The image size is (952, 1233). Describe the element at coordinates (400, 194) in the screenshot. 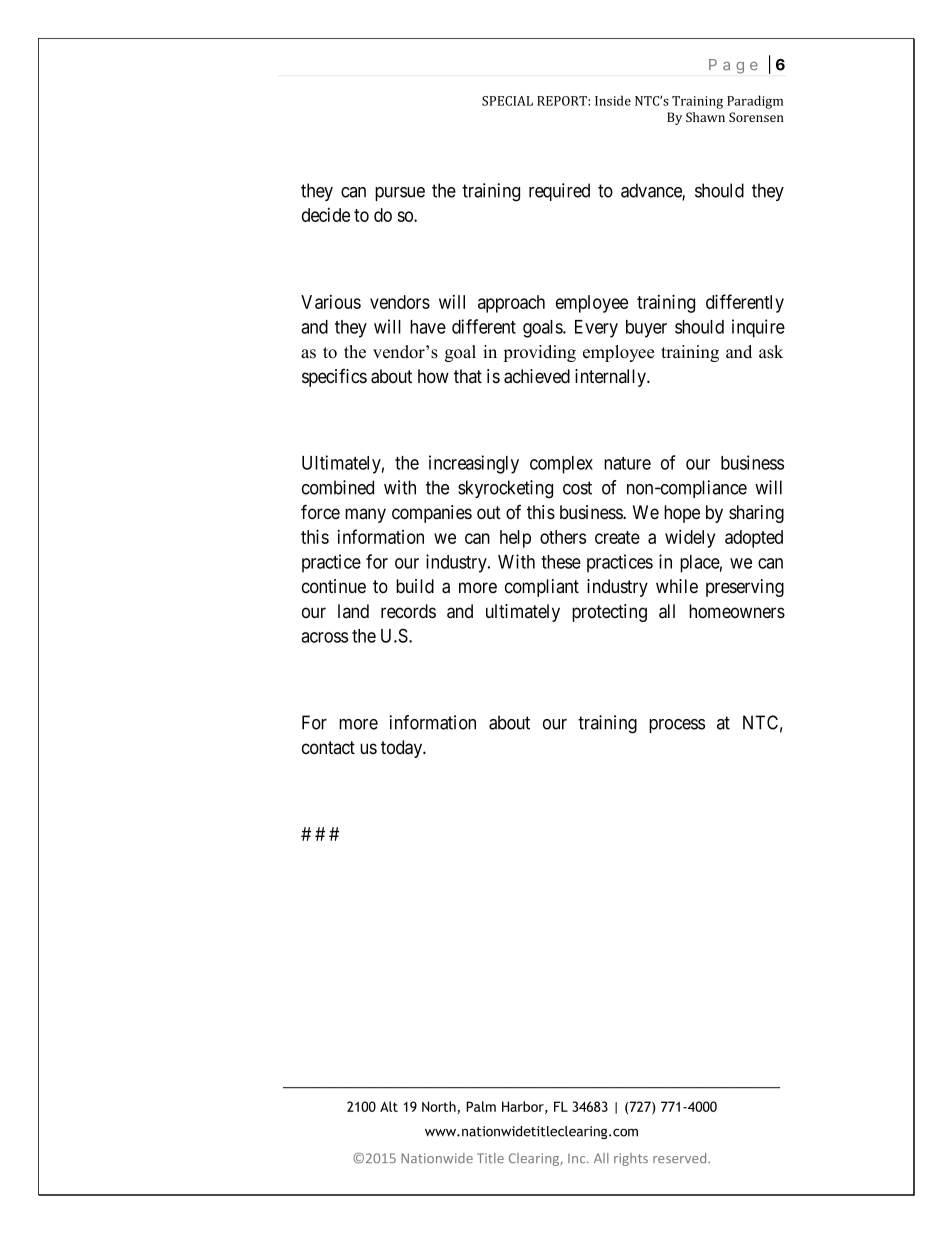

I see `pursue` at that location.
